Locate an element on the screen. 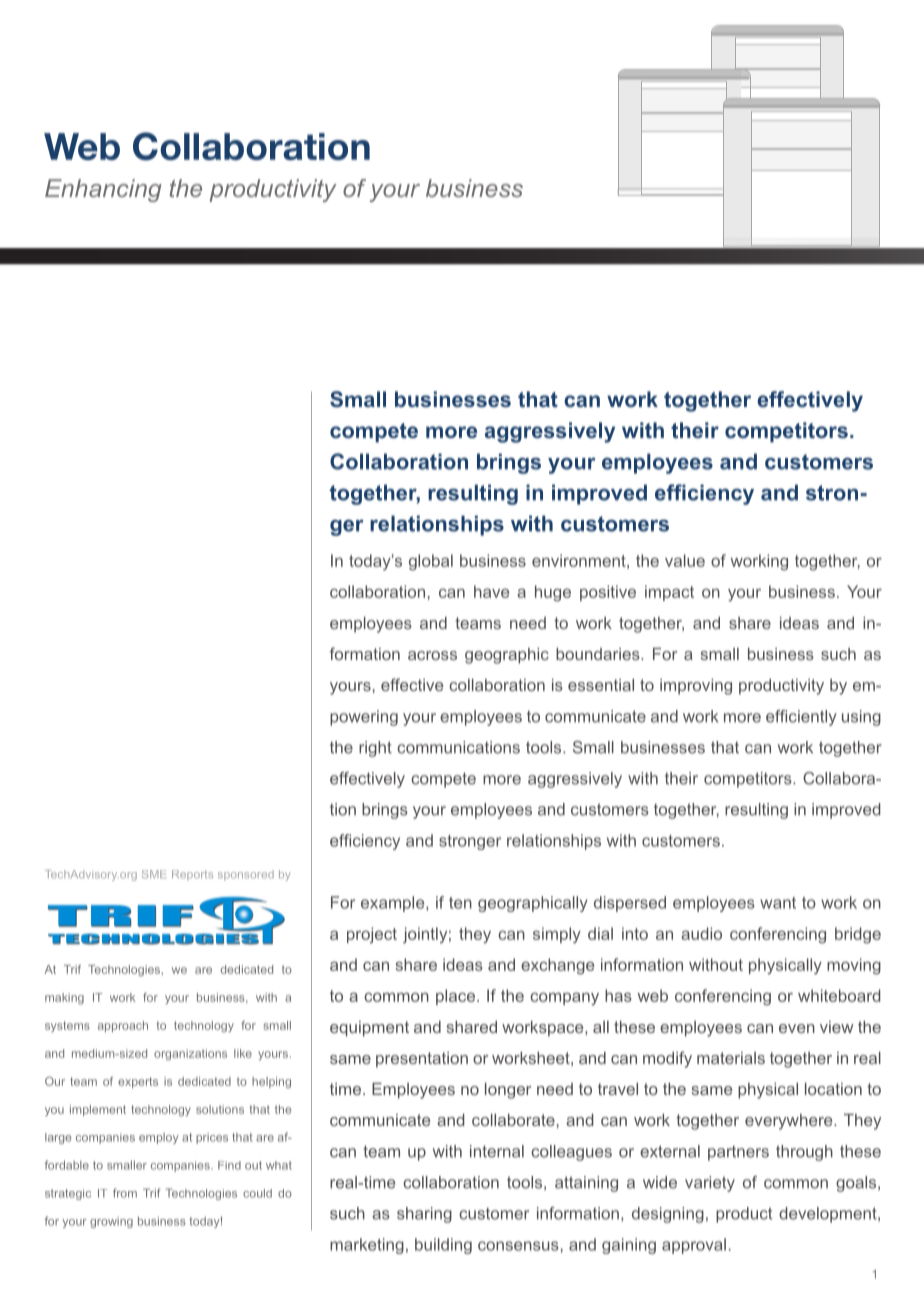 Image resolution: width=924 pixels, height=1308 pixels. value is located at coordinates (685, 560).
